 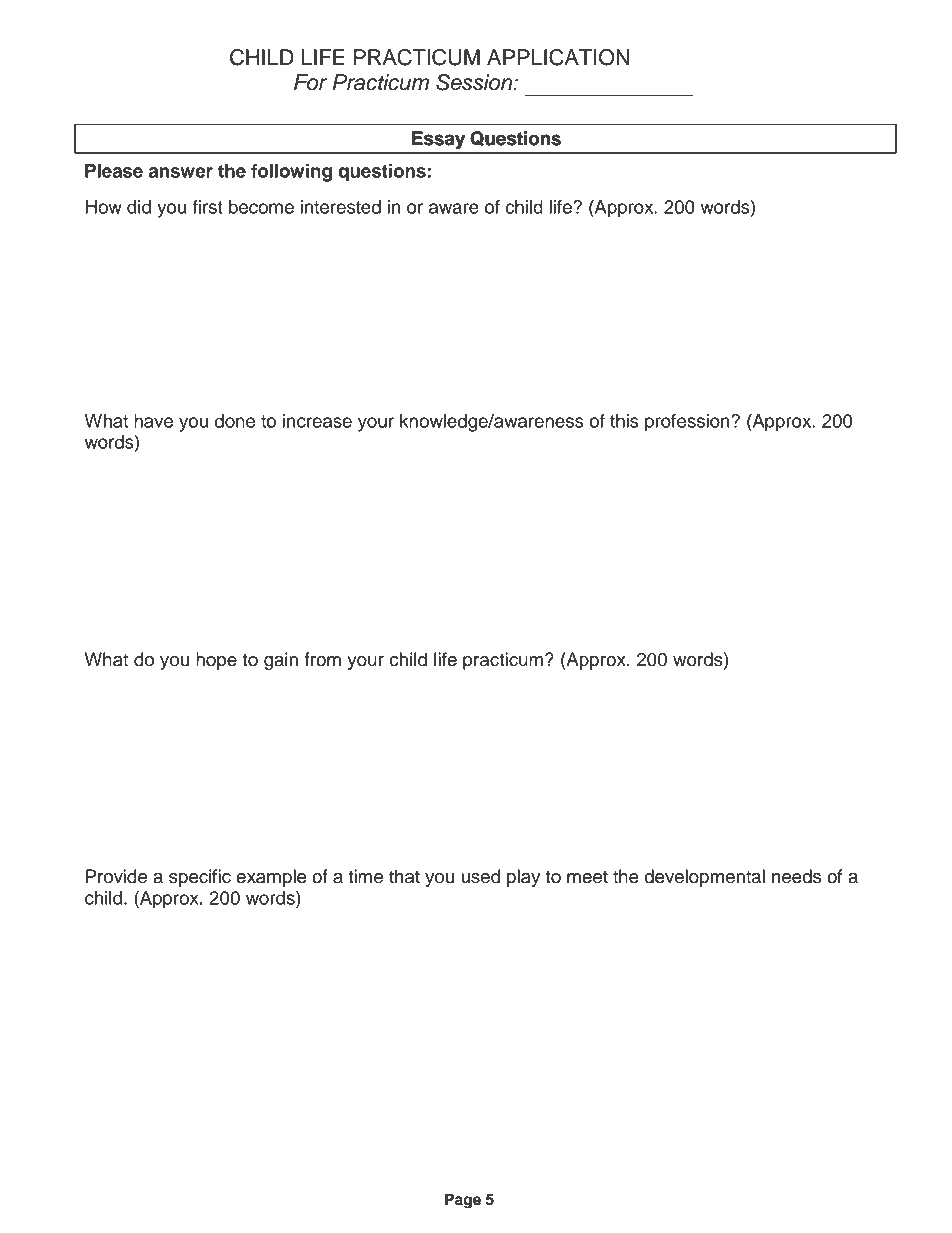 What do you see at coordinates (475, 82) in the screenshot?
I see `Session` at bounding box center [475, 82].
